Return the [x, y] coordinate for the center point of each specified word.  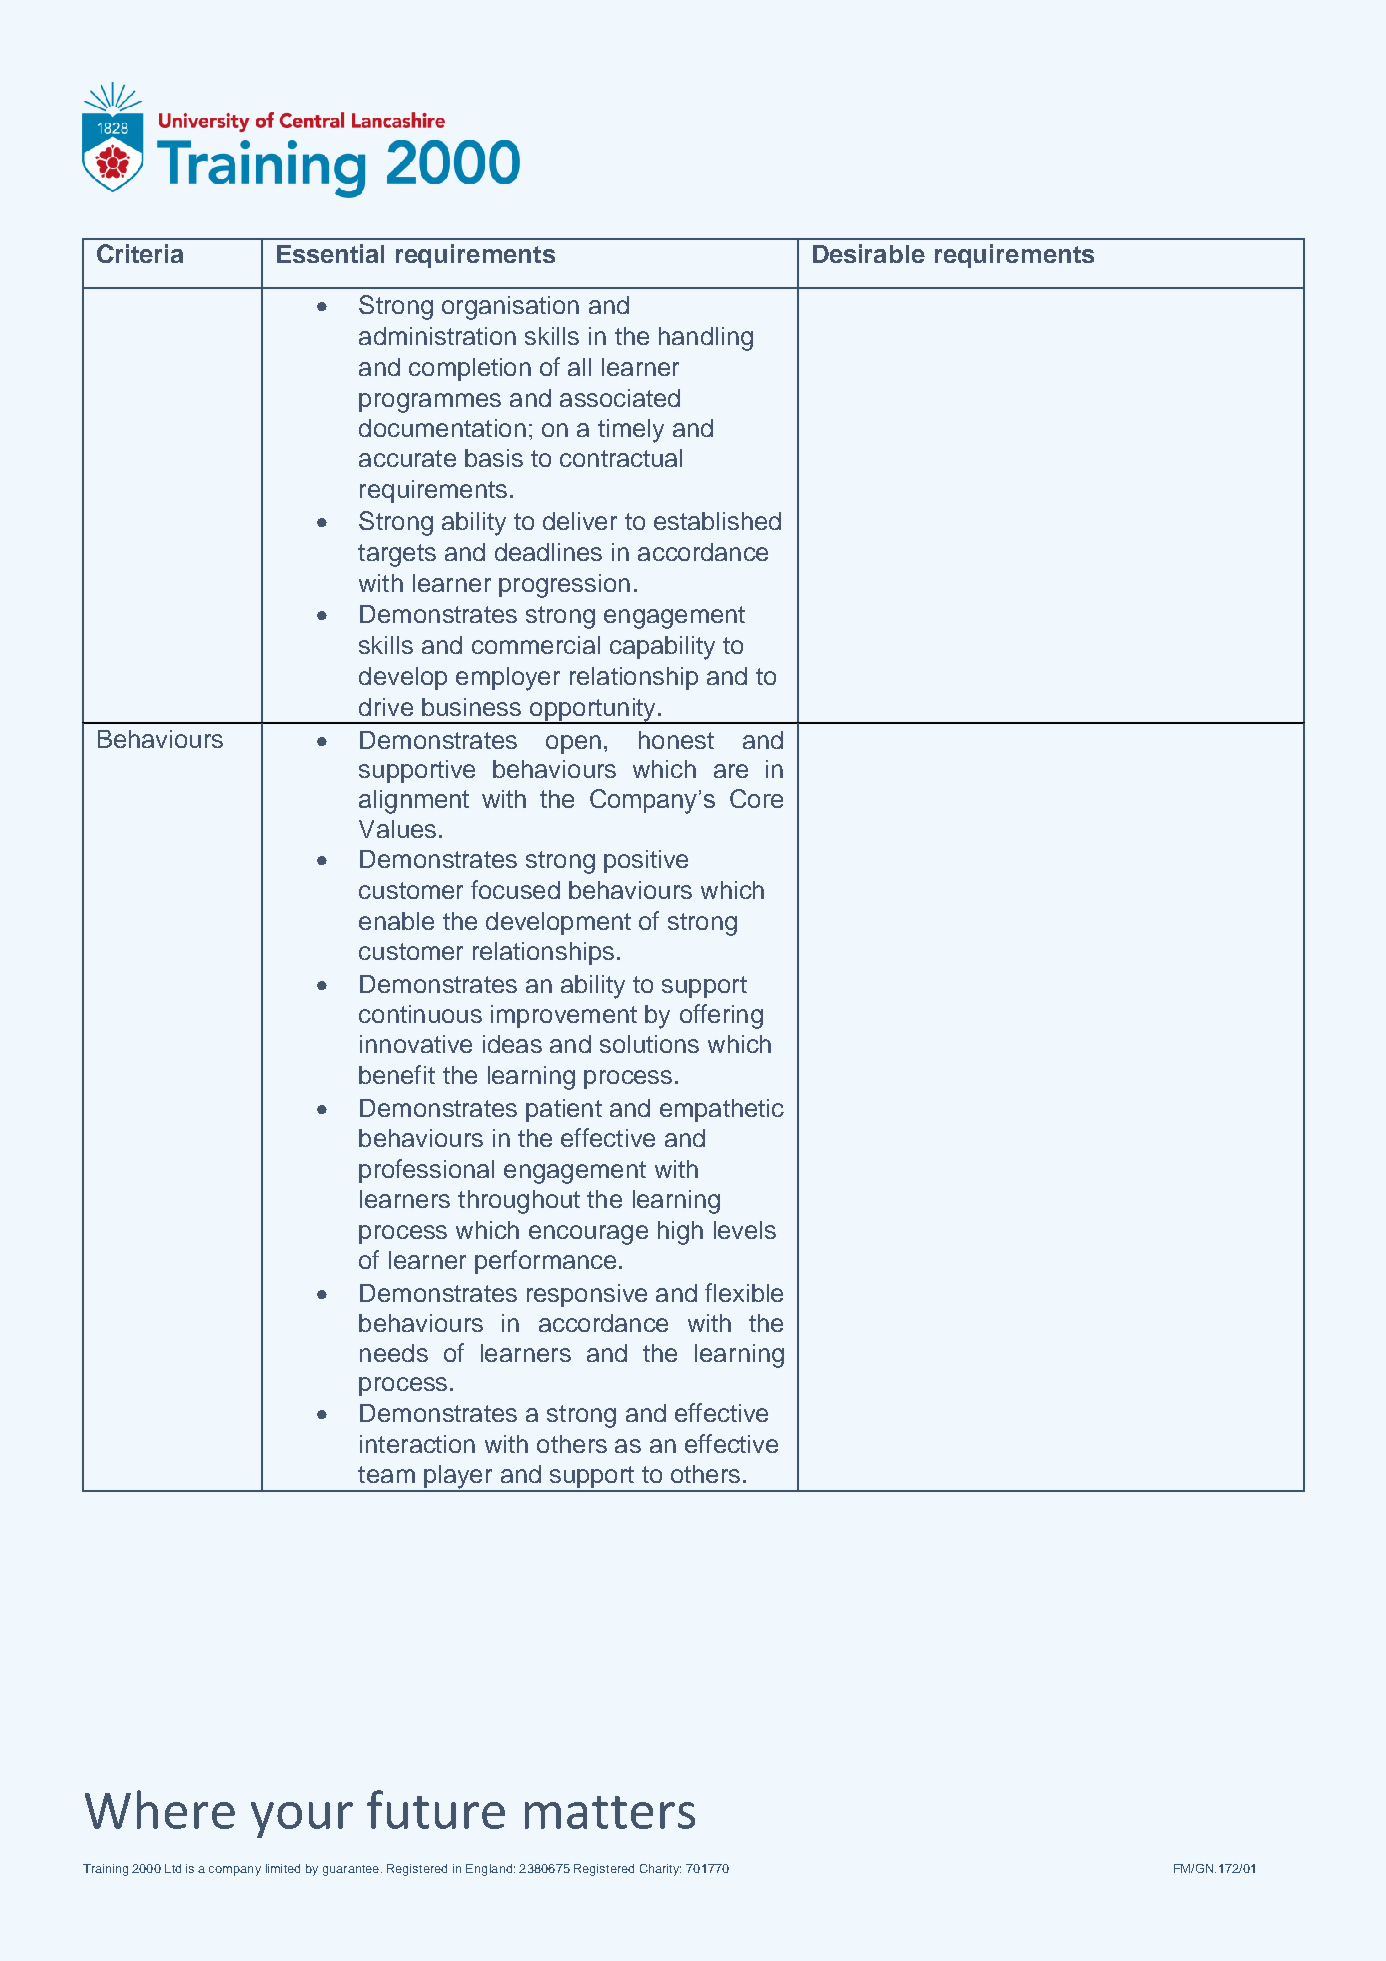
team [386, 1474]
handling [706, 339]
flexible [744, 1292]
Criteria [140, 253]
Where [160, 1809]
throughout [519, 1202]
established [717, 521]
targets [397, 555]
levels [745, 1230]
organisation [510, 308]
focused [515, 889]
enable [396, 921]
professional [426, 1171]
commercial [536, 645]
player [458, 1478]
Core [756, 798]
